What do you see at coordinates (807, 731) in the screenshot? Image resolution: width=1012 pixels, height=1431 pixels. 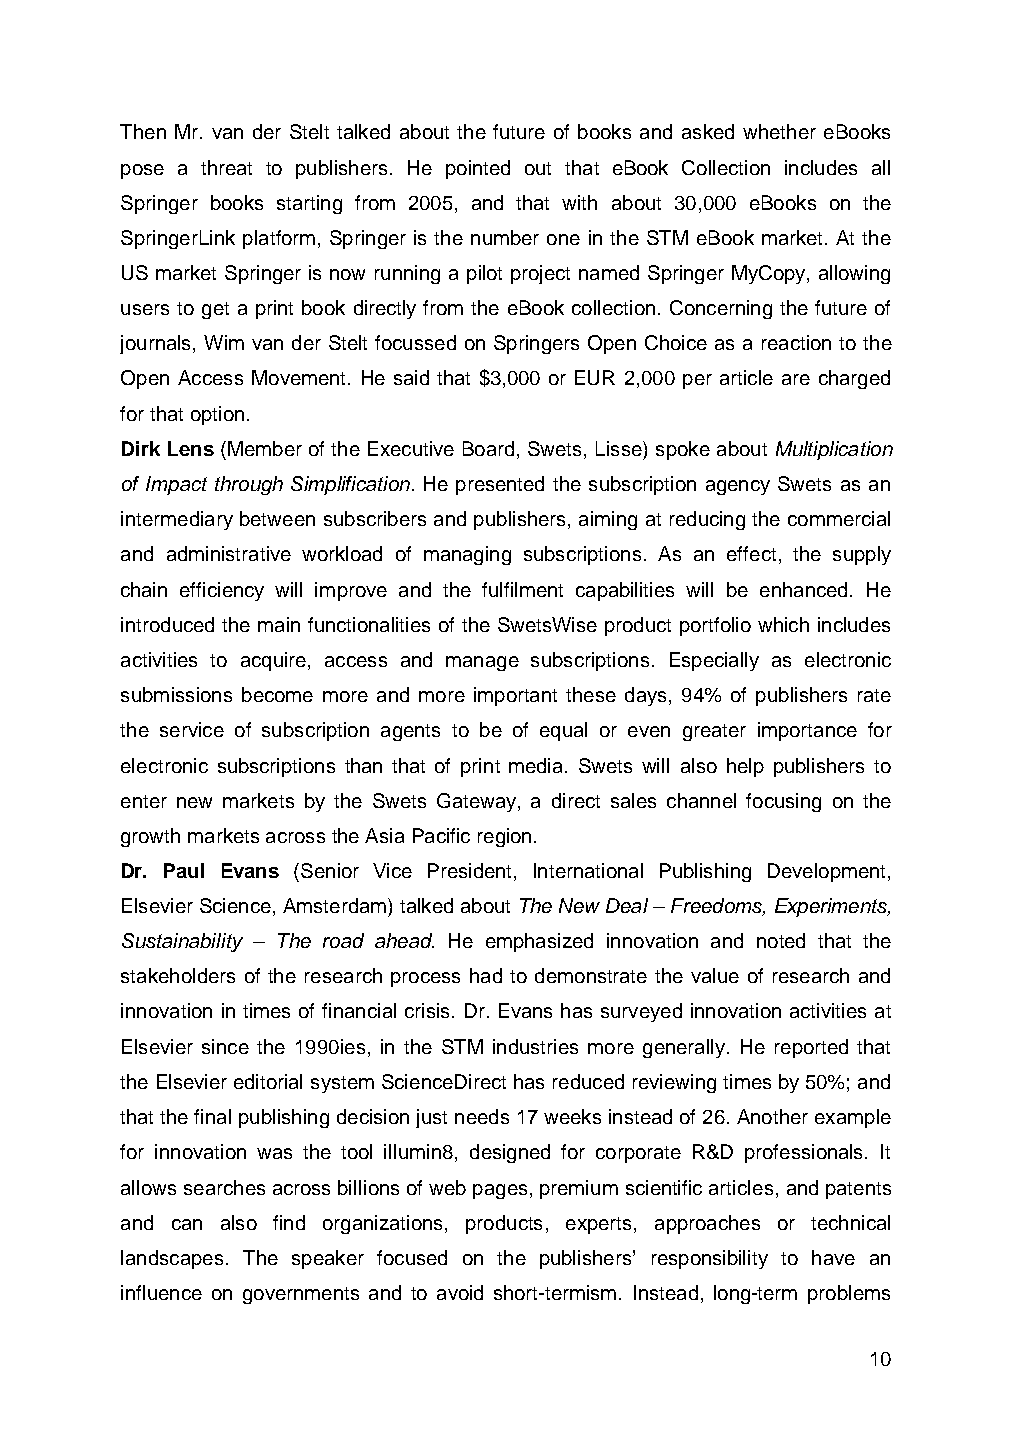 I see `importance` at bounding box center [807, 731].
